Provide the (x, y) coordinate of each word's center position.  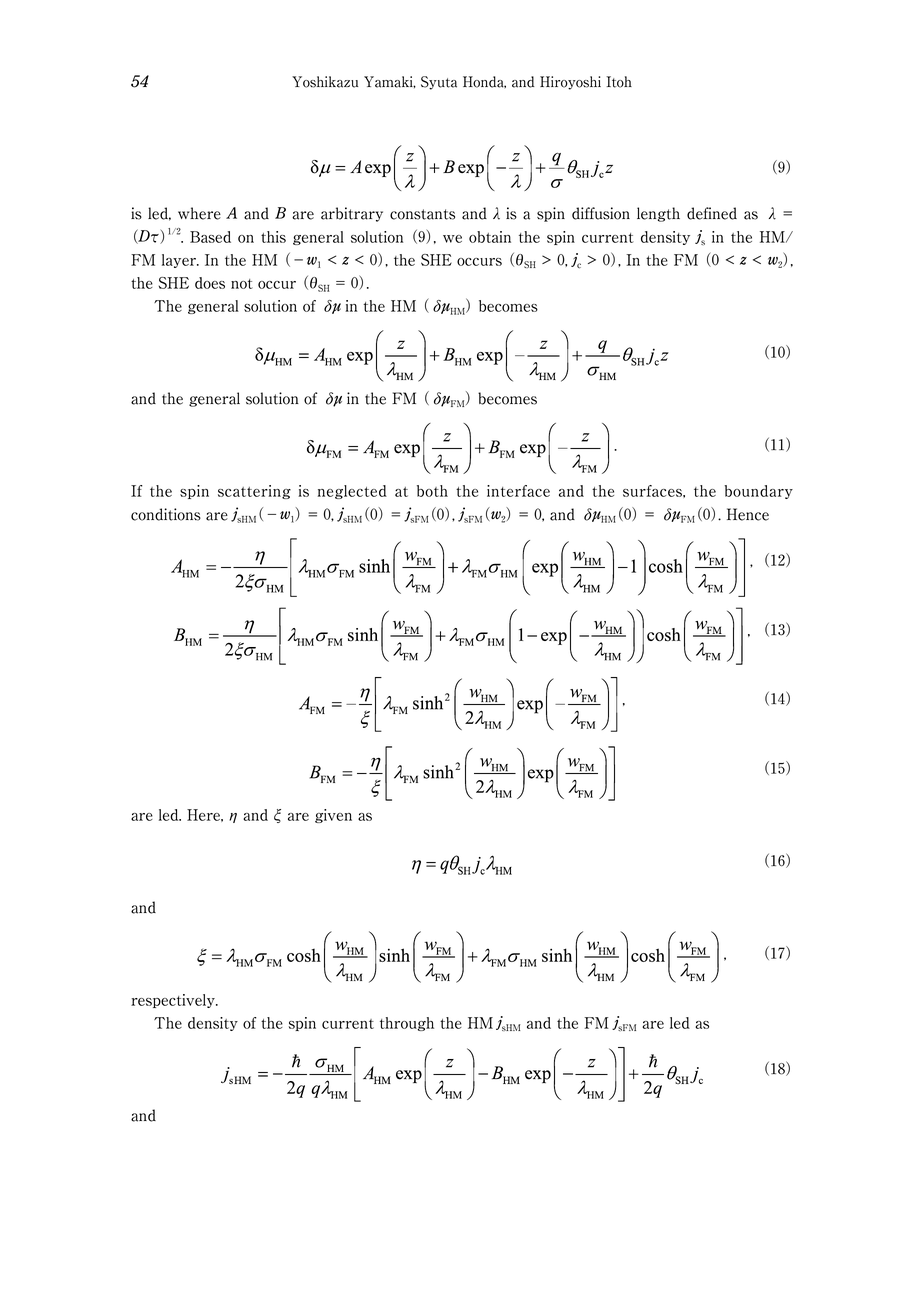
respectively (174, 1001)
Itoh (619, 82)
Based (210, 237)
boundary (759, 492)
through (407, 1024)
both (432, 491)
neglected (352, 492)
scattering (254, 492)
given (333, 816)
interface (518, 491)
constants (422, 214)
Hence (748, 514)
